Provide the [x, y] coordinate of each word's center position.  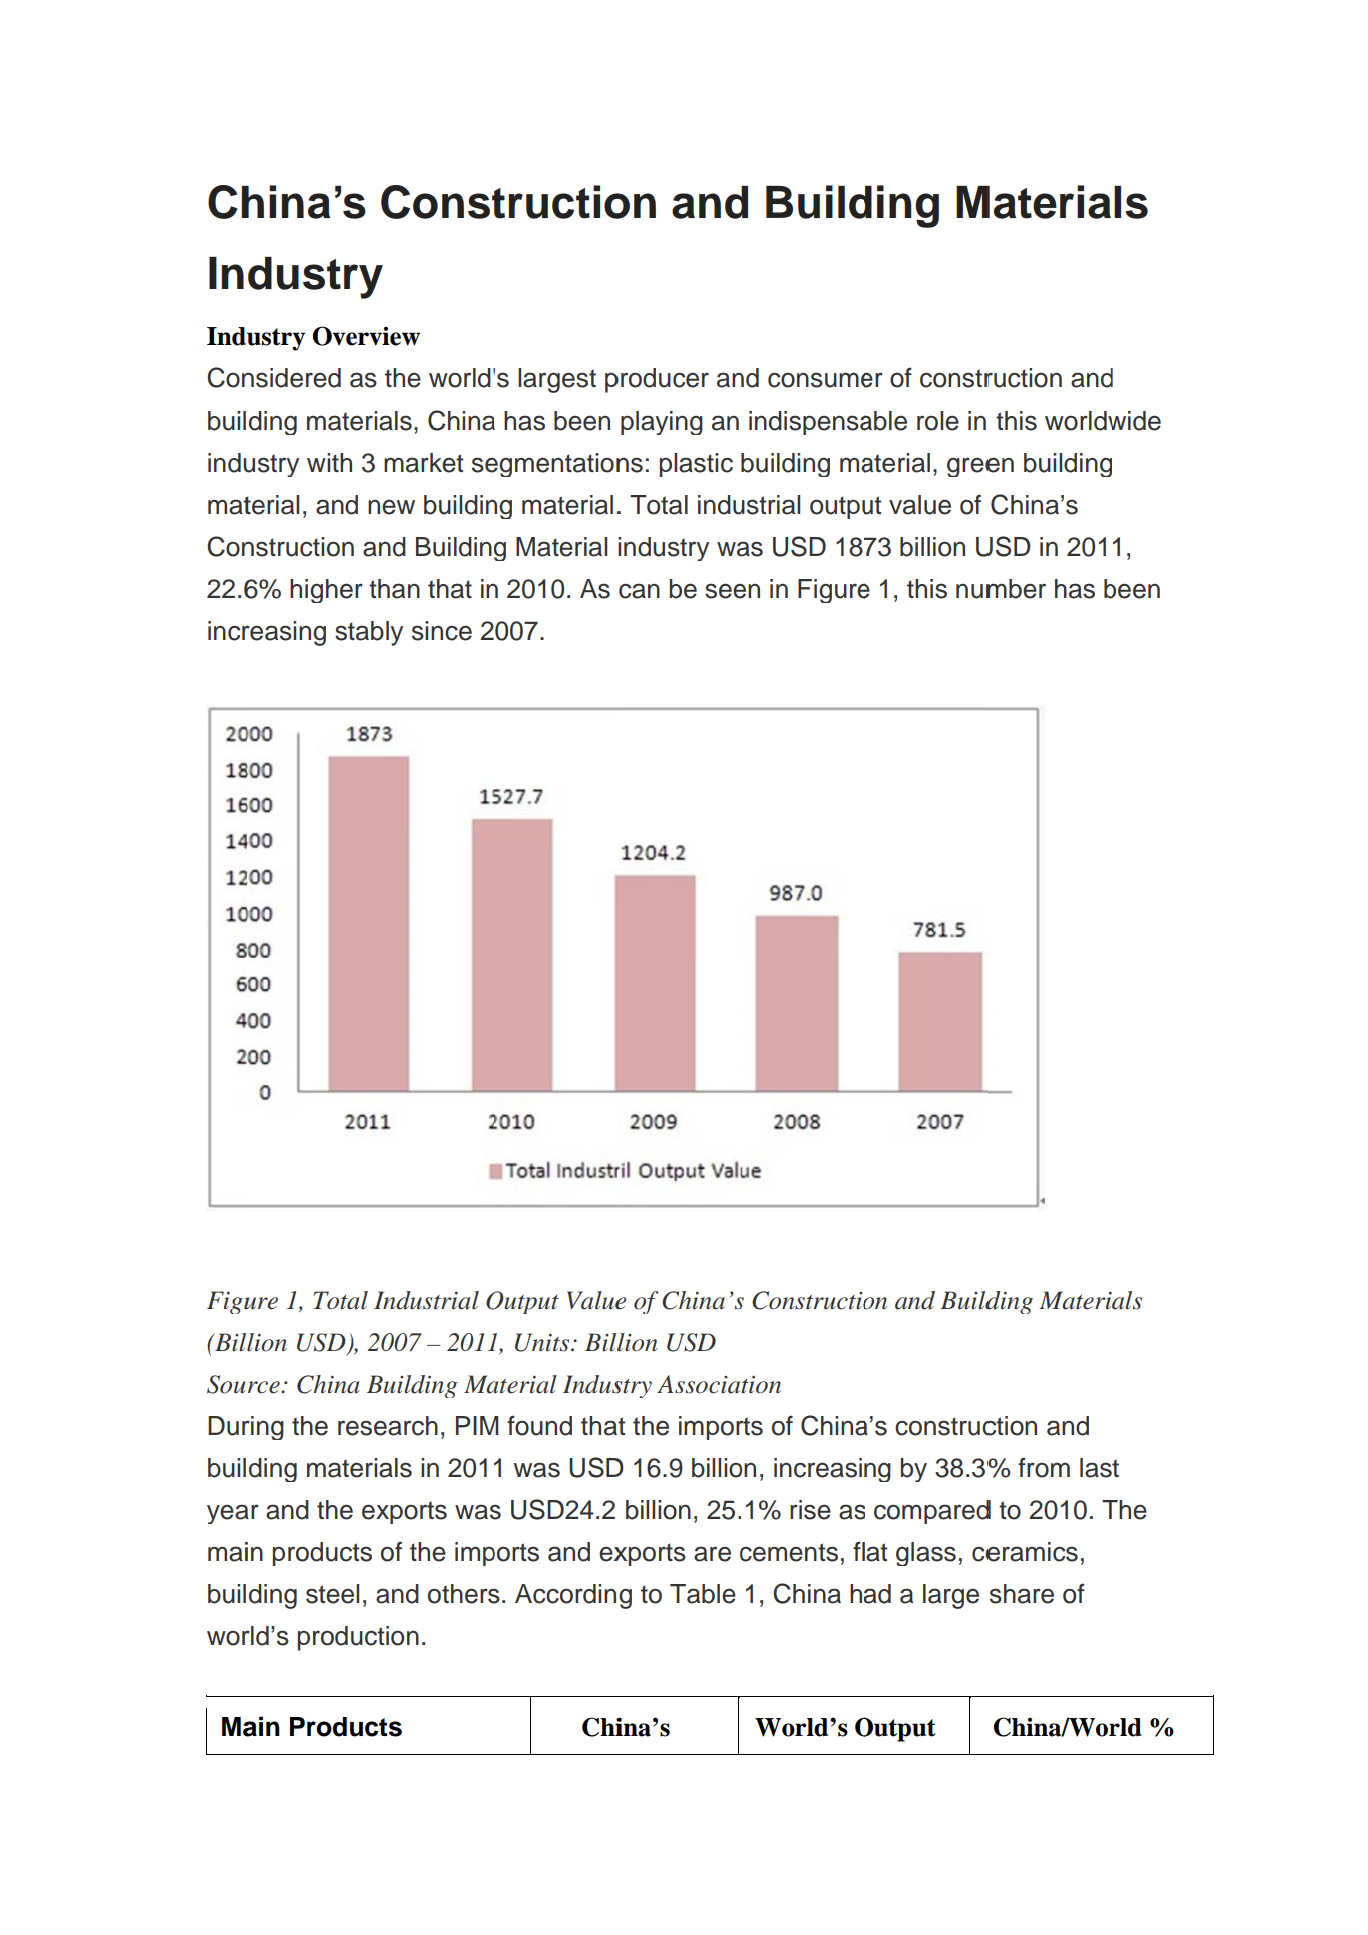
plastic [696, 465]
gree [973, 467]
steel [332, 1594]
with [329, 462]
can [639, 591]
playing [662, 423]
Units [543, 1342]
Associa [699, 1384]
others [464, 1594]
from [1044, 1467]
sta [352, 631]
